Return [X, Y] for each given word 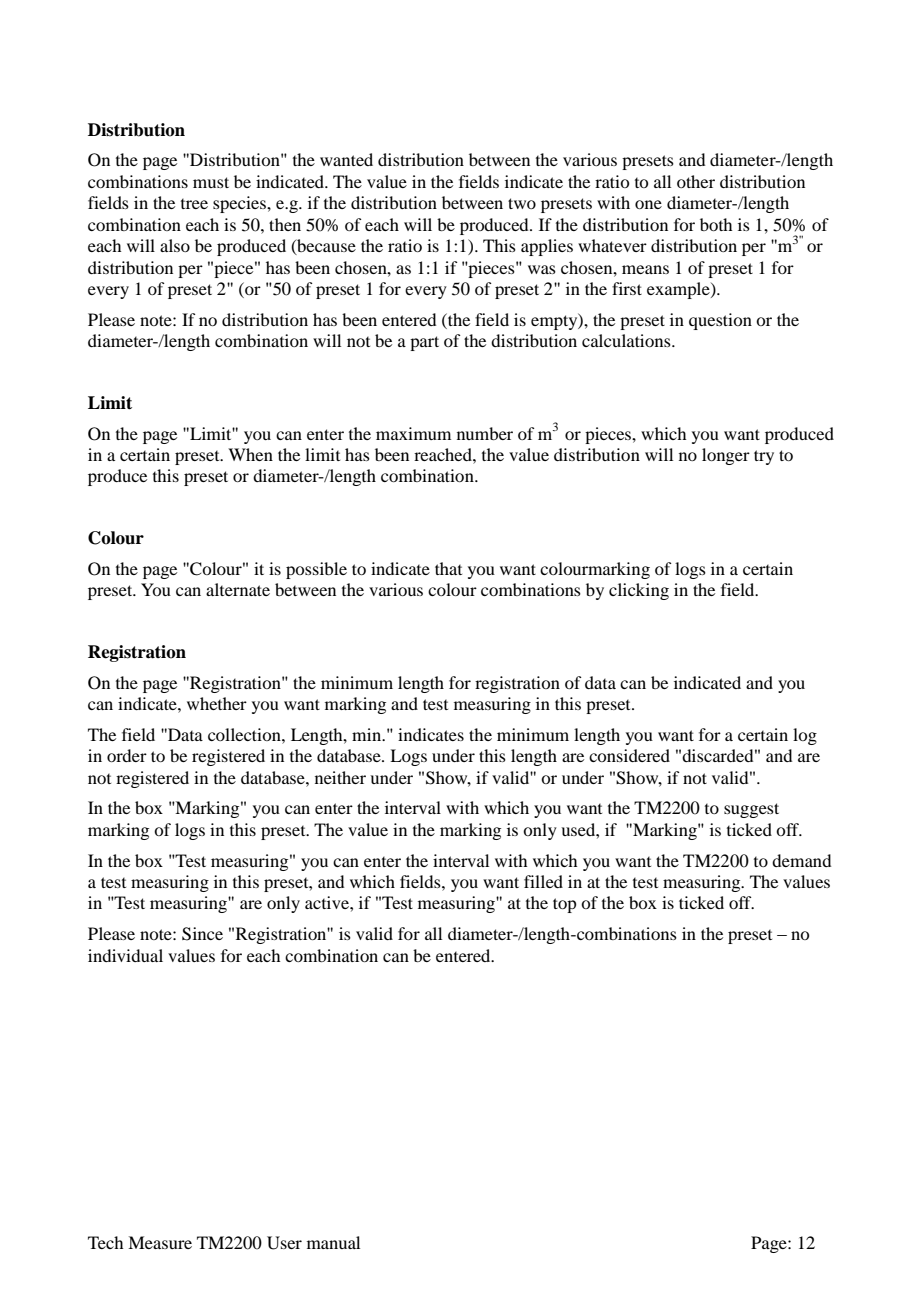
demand [801, 860]
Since [202, 934]
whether [217, 703]
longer [726, 456]
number [485, 433]
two [522, 203]
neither [340, 777]
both [716, 224]
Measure [160, 1242]
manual [333, 1242]
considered [629, 755]
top [564, 905]
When [250, 454]
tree [194, 204]
